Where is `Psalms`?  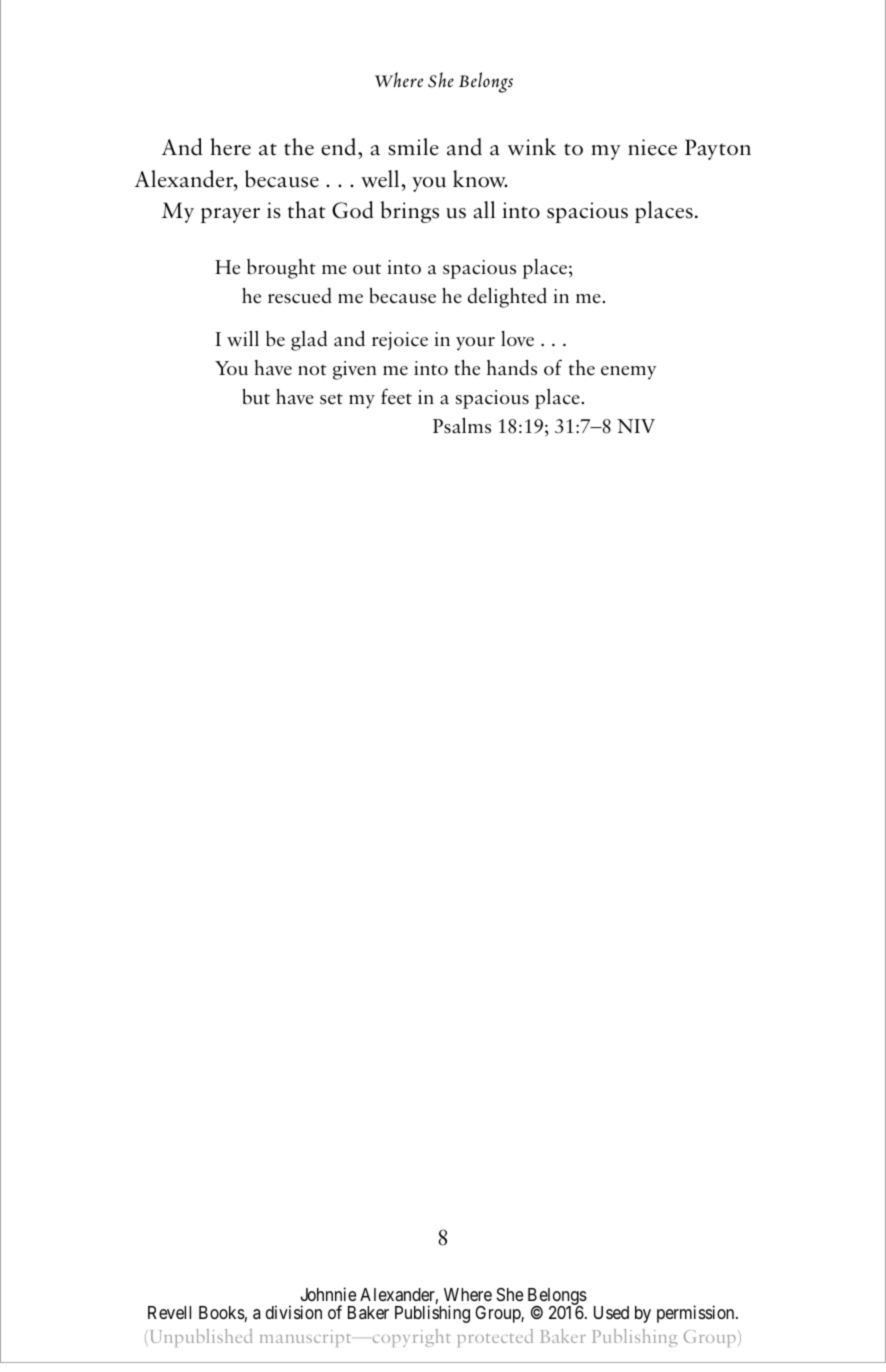 Psalms is located at coordinates (462, 426).
